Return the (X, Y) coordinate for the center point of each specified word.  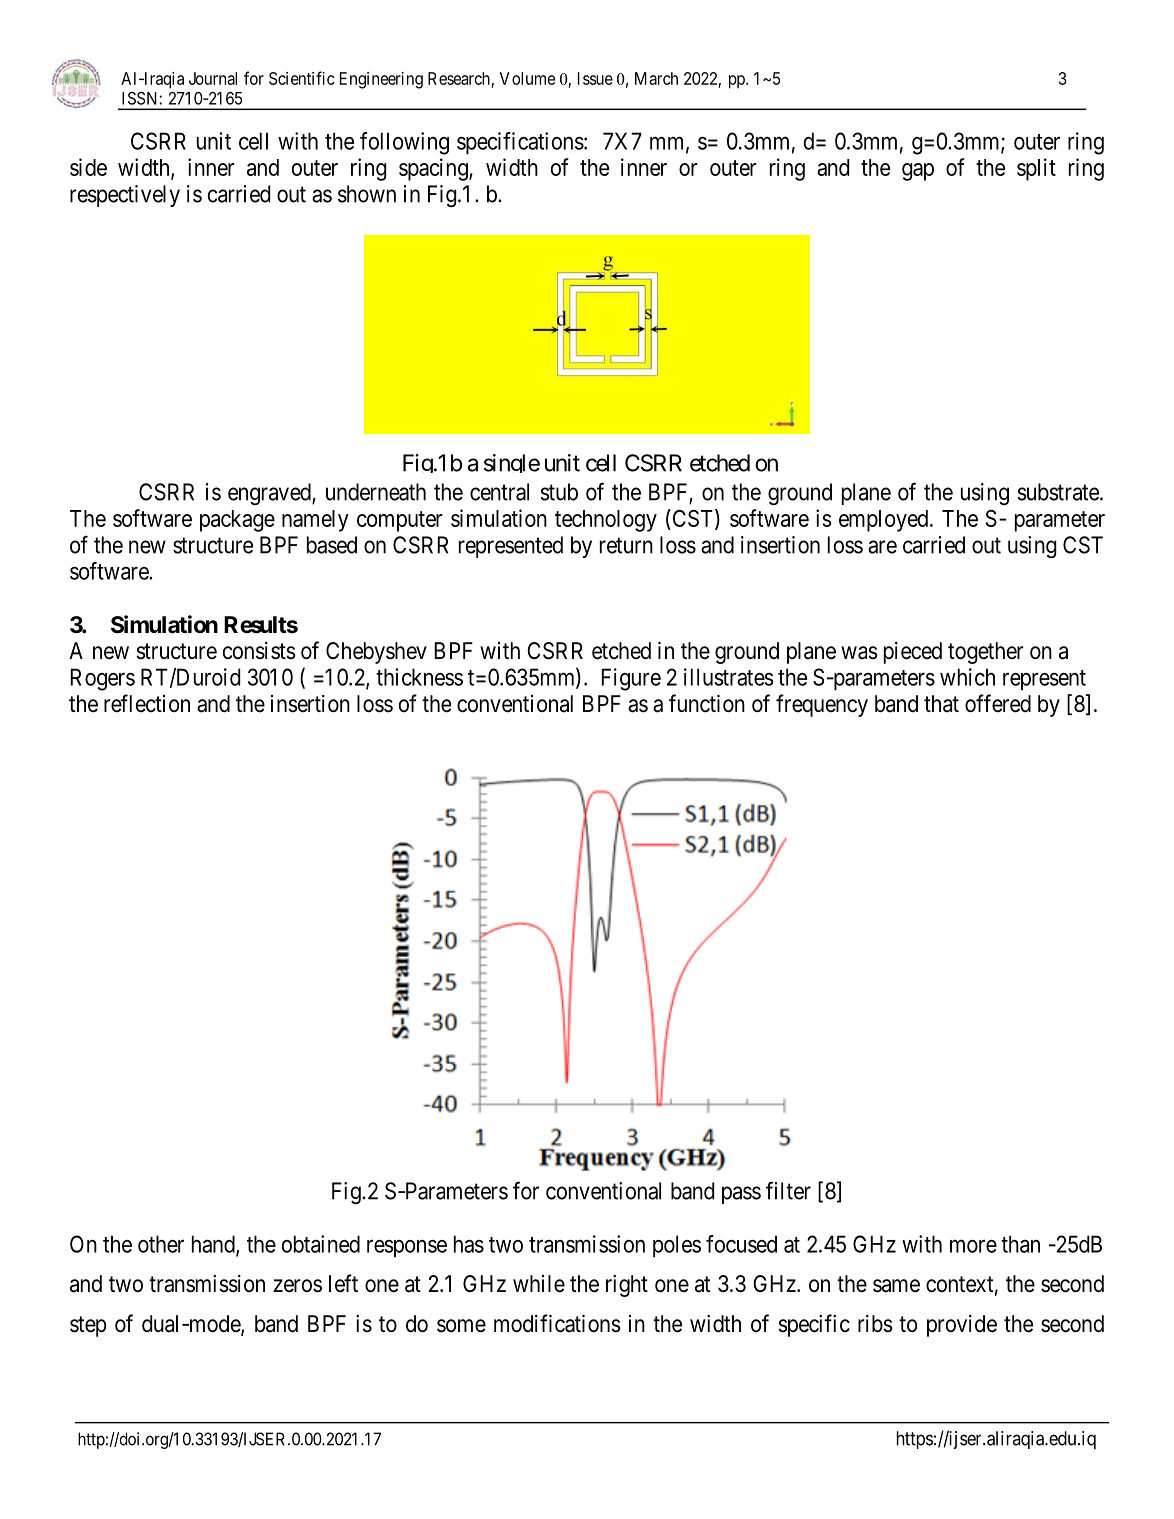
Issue (595, 78)
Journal (213, 78)
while (539, 1284)
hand (214, 1245)
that (941, 704)
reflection (147, 703)
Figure (631, 679)
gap (918, 172)
